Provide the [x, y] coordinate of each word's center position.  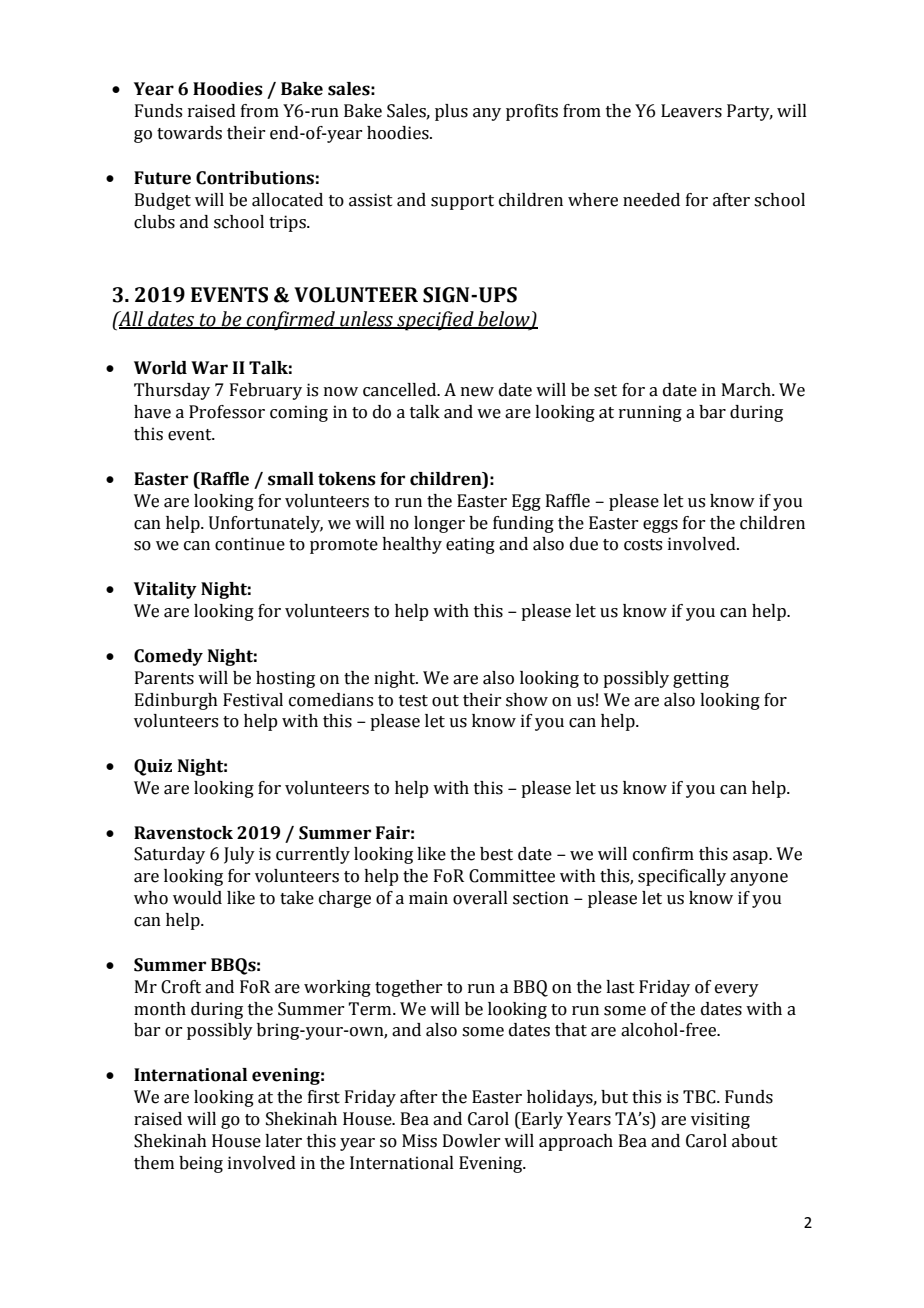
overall [480, 898]
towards [189, 133]
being [201, 1164]
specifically [682, 877]
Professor [227, 412]
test [413, 701]
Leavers [691, 111]
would [197, 898]
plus [451, 112]
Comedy [168, 657]
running [650, 413]
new [477, 392]
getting [701, 679]
